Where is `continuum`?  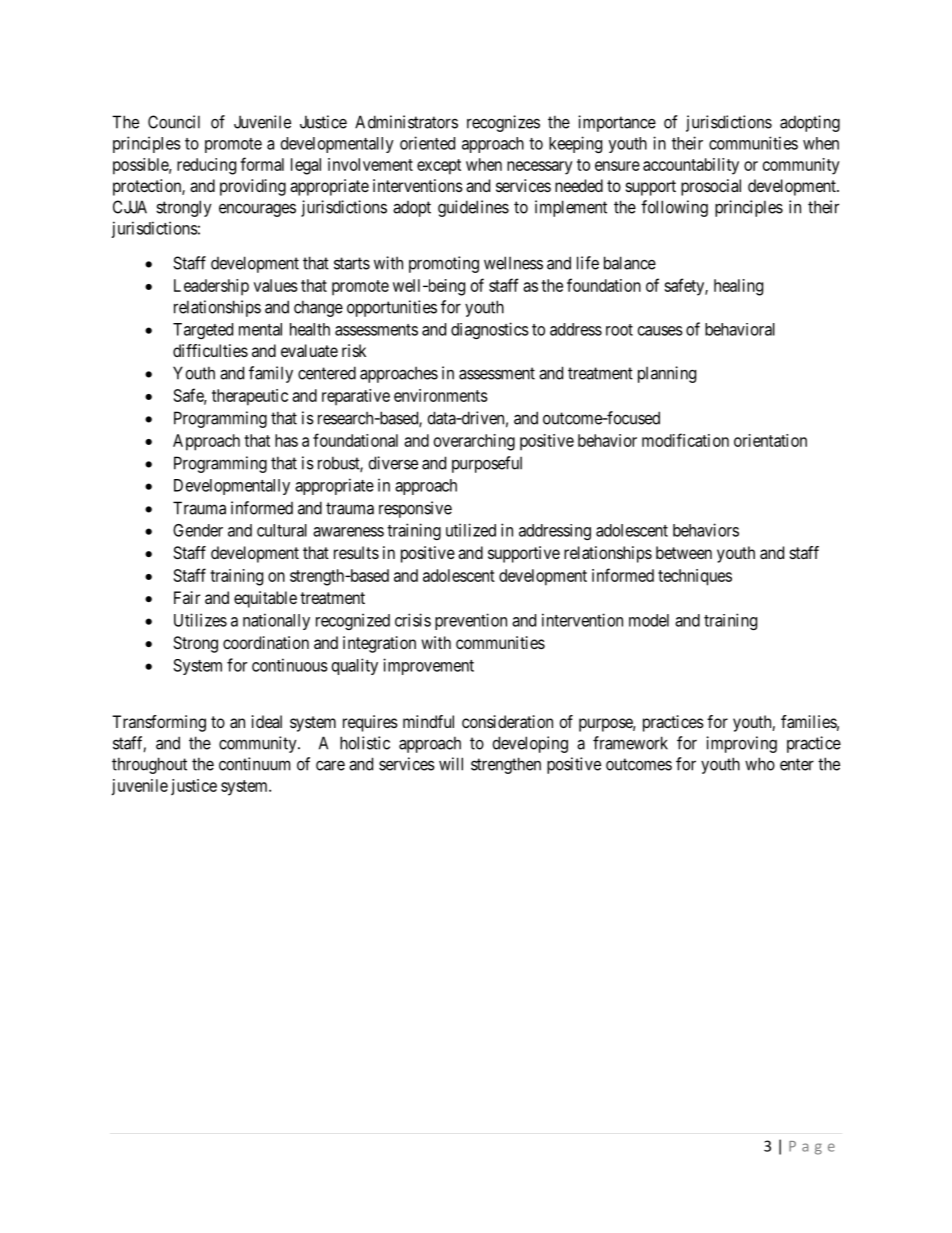 continuum is located at coordinates (254, 764).
